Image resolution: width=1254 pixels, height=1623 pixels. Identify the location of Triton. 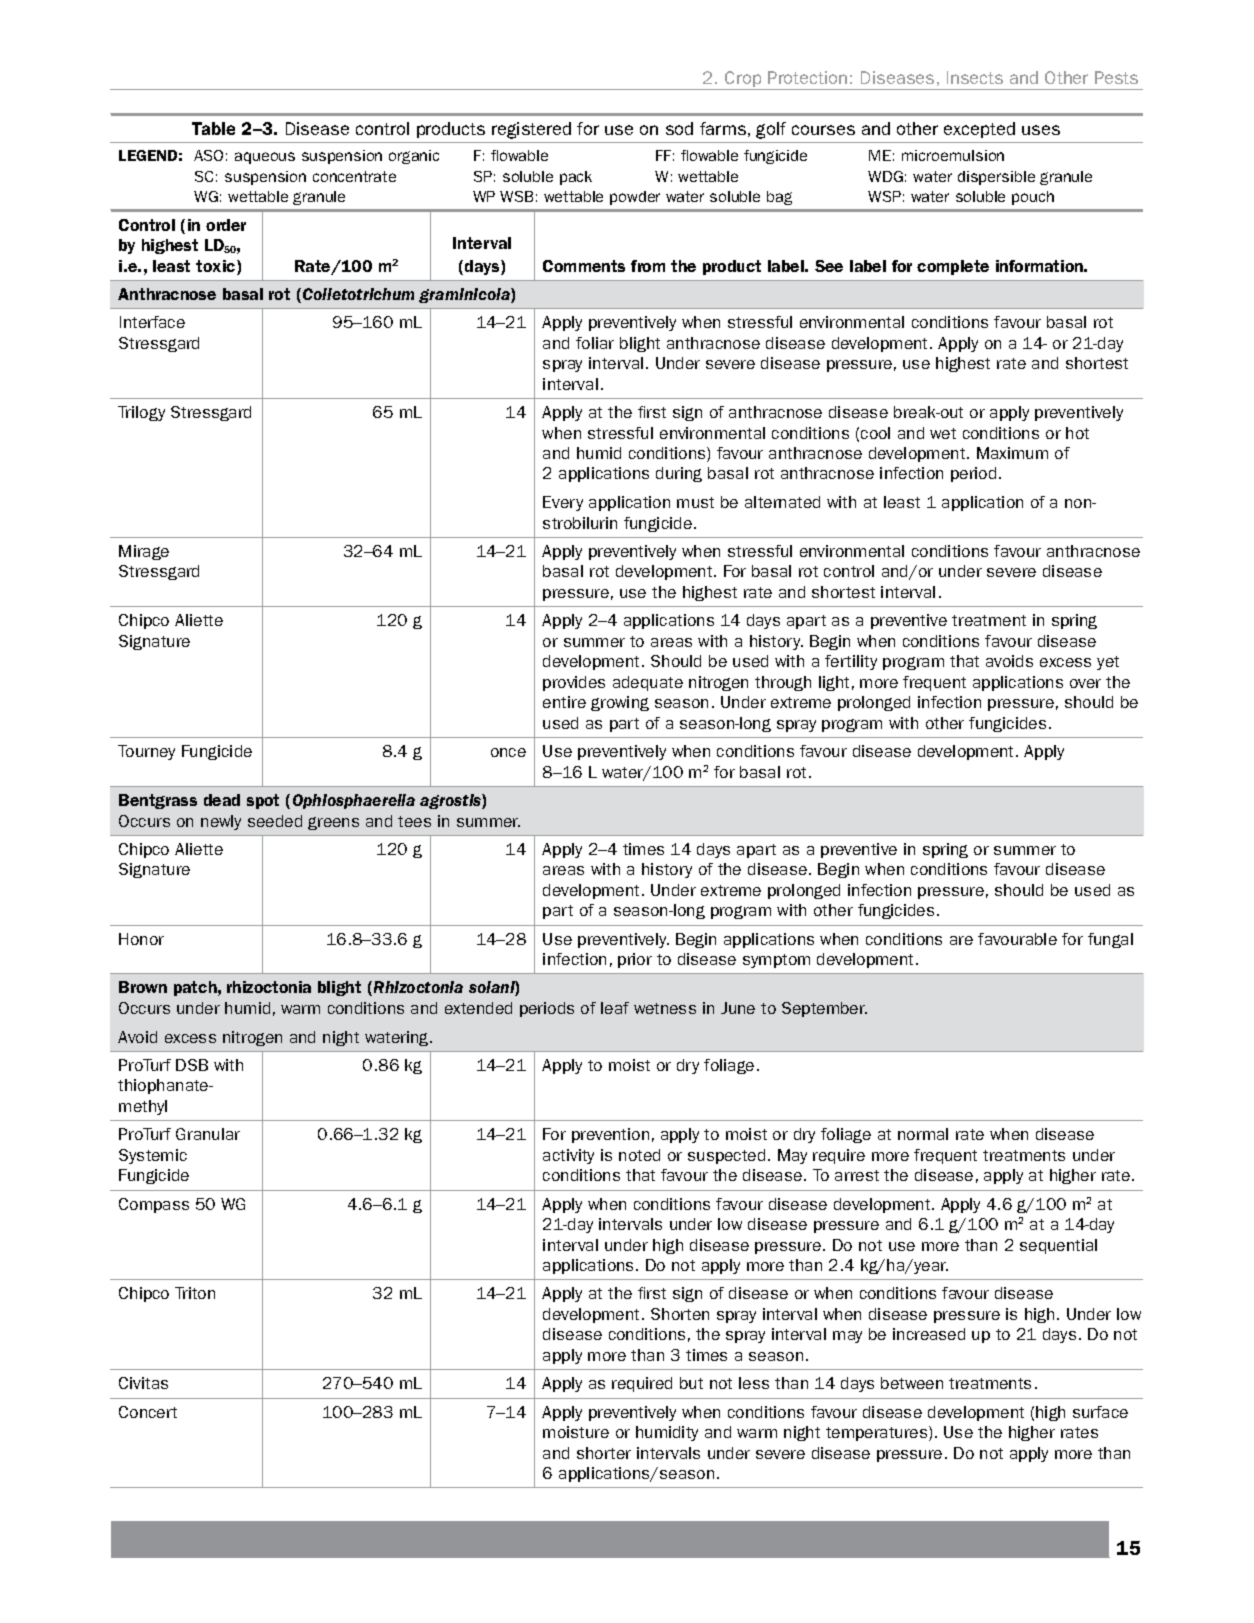
(195, 1293).
